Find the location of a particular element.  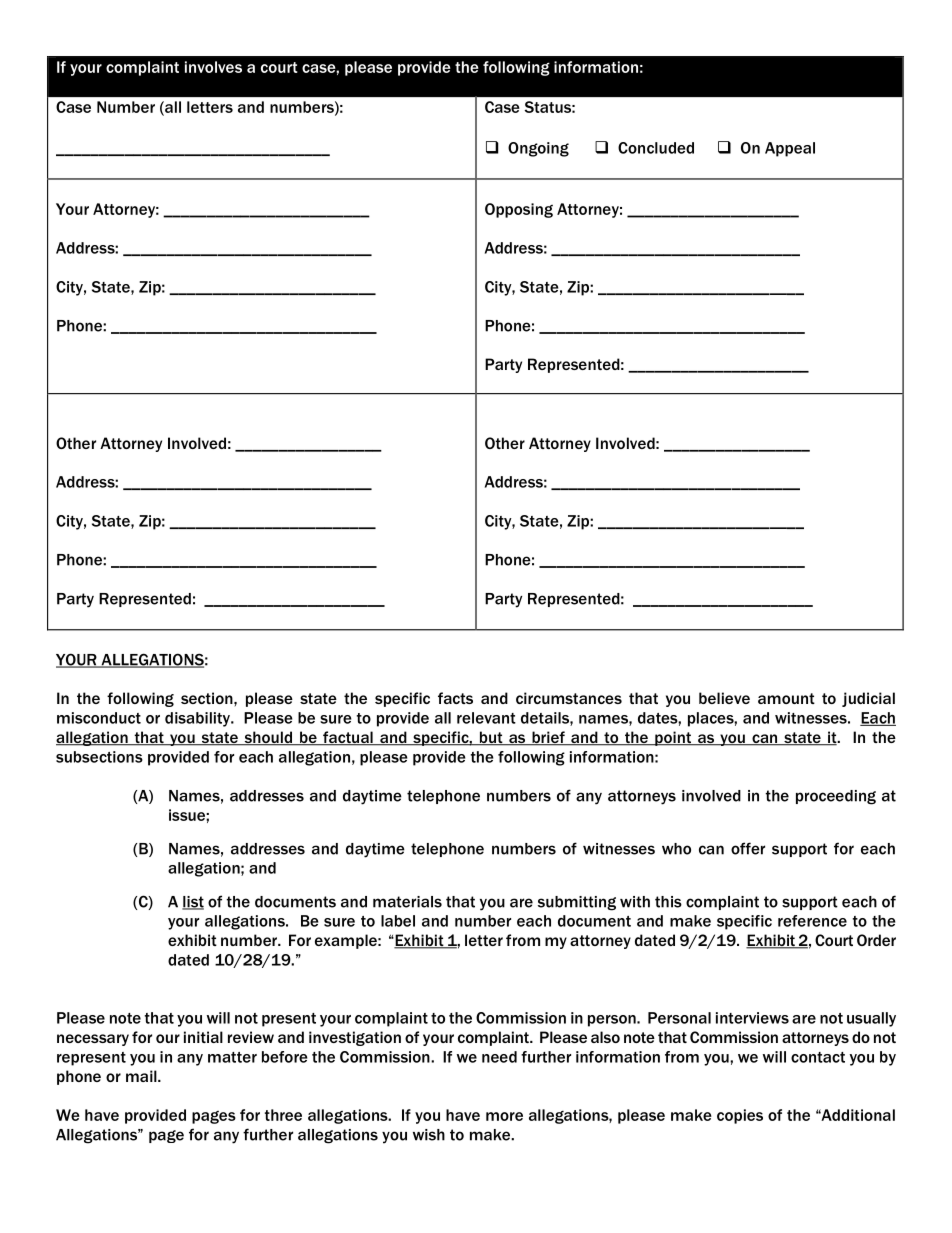

believe is located at coordinates (724, 698).
